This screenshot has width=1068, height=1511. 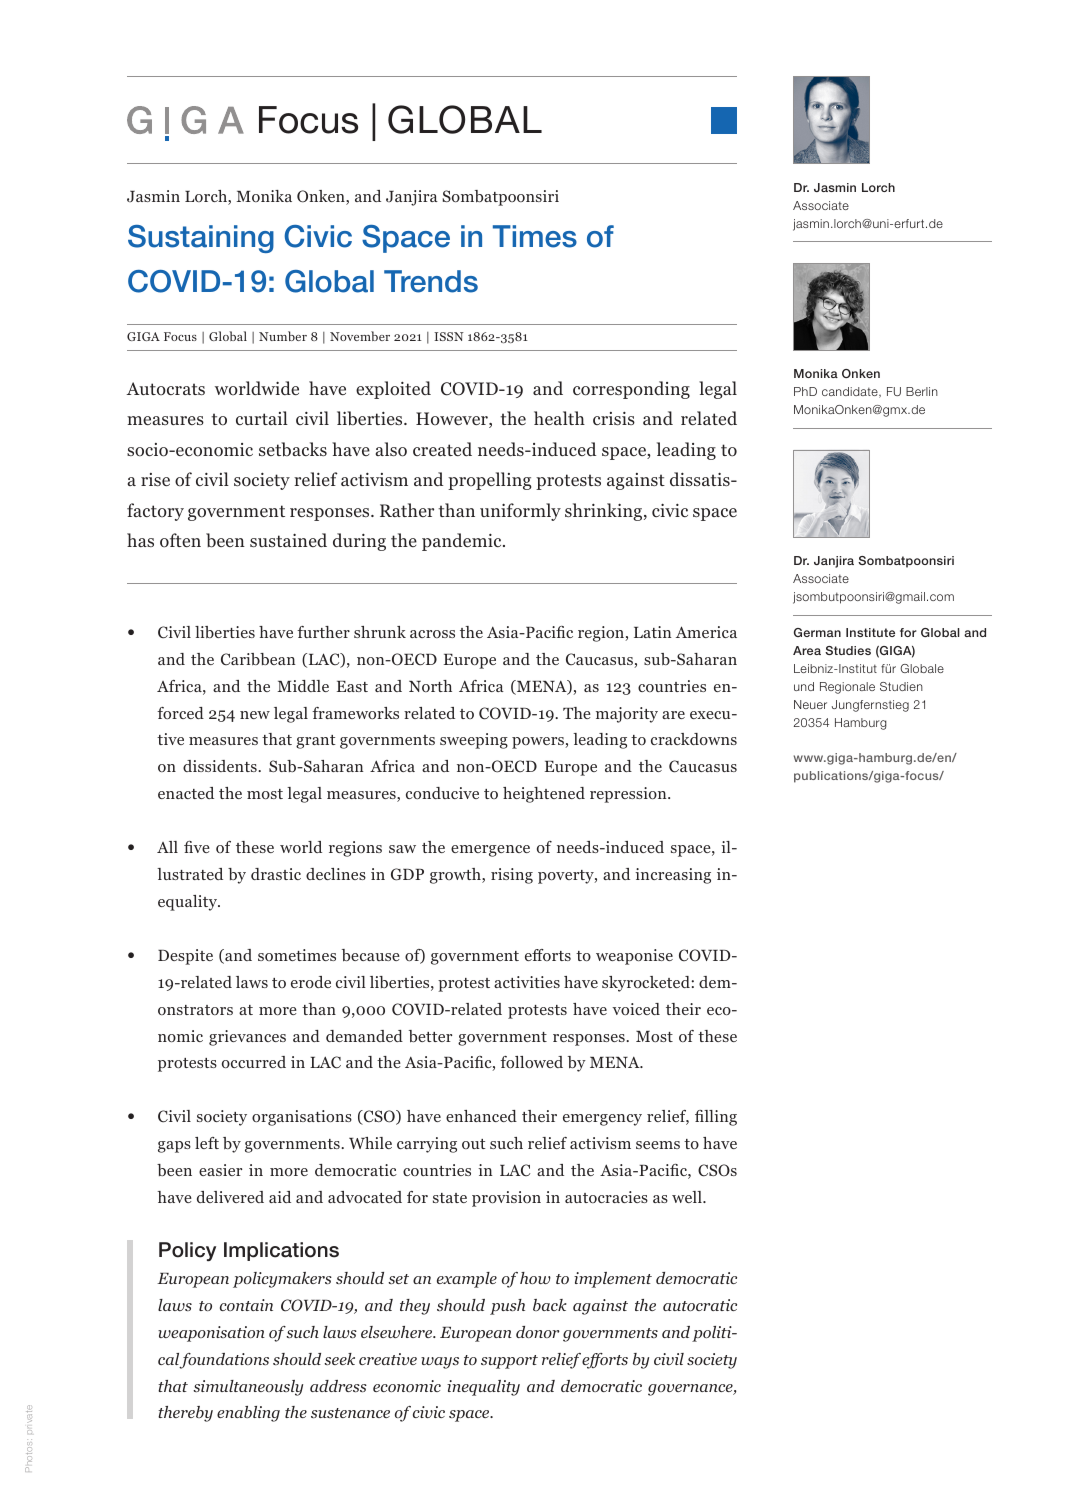 I want to click on Sustaining, so click(x=201, y=239).
